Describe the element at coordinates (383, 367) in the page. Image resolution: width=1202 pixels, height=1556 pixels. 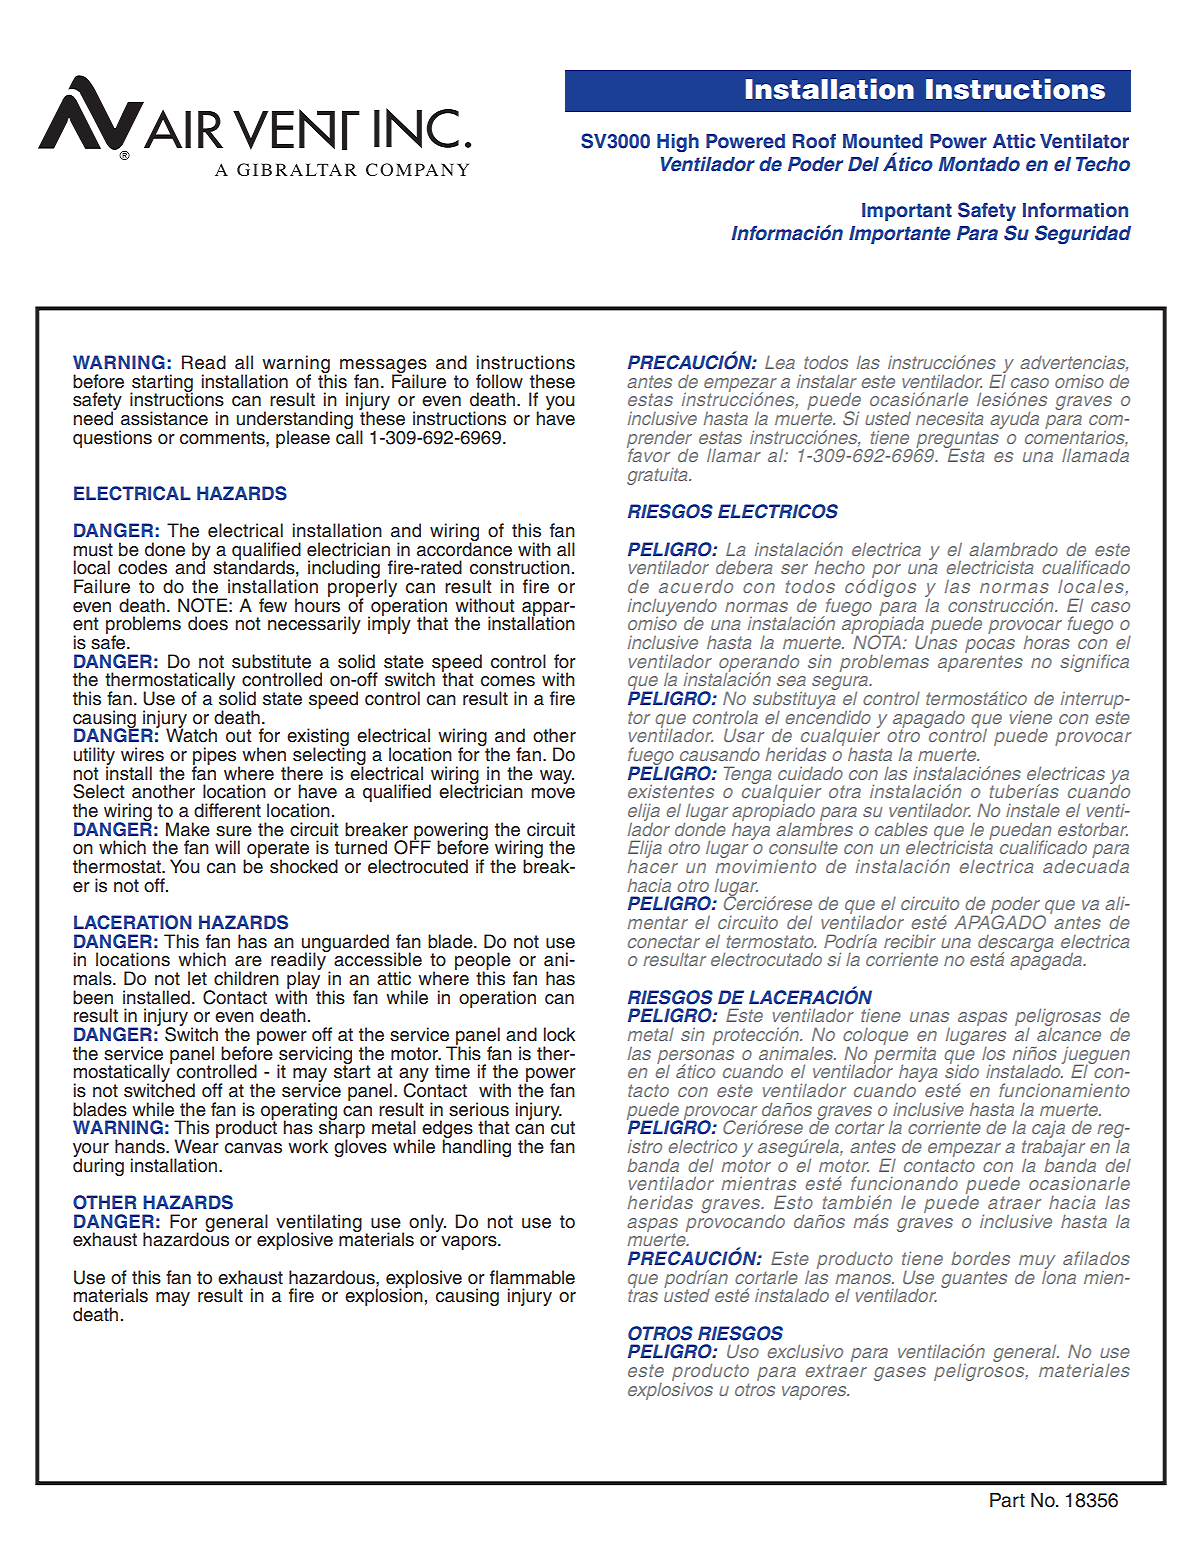
I see `messages` at that location.
